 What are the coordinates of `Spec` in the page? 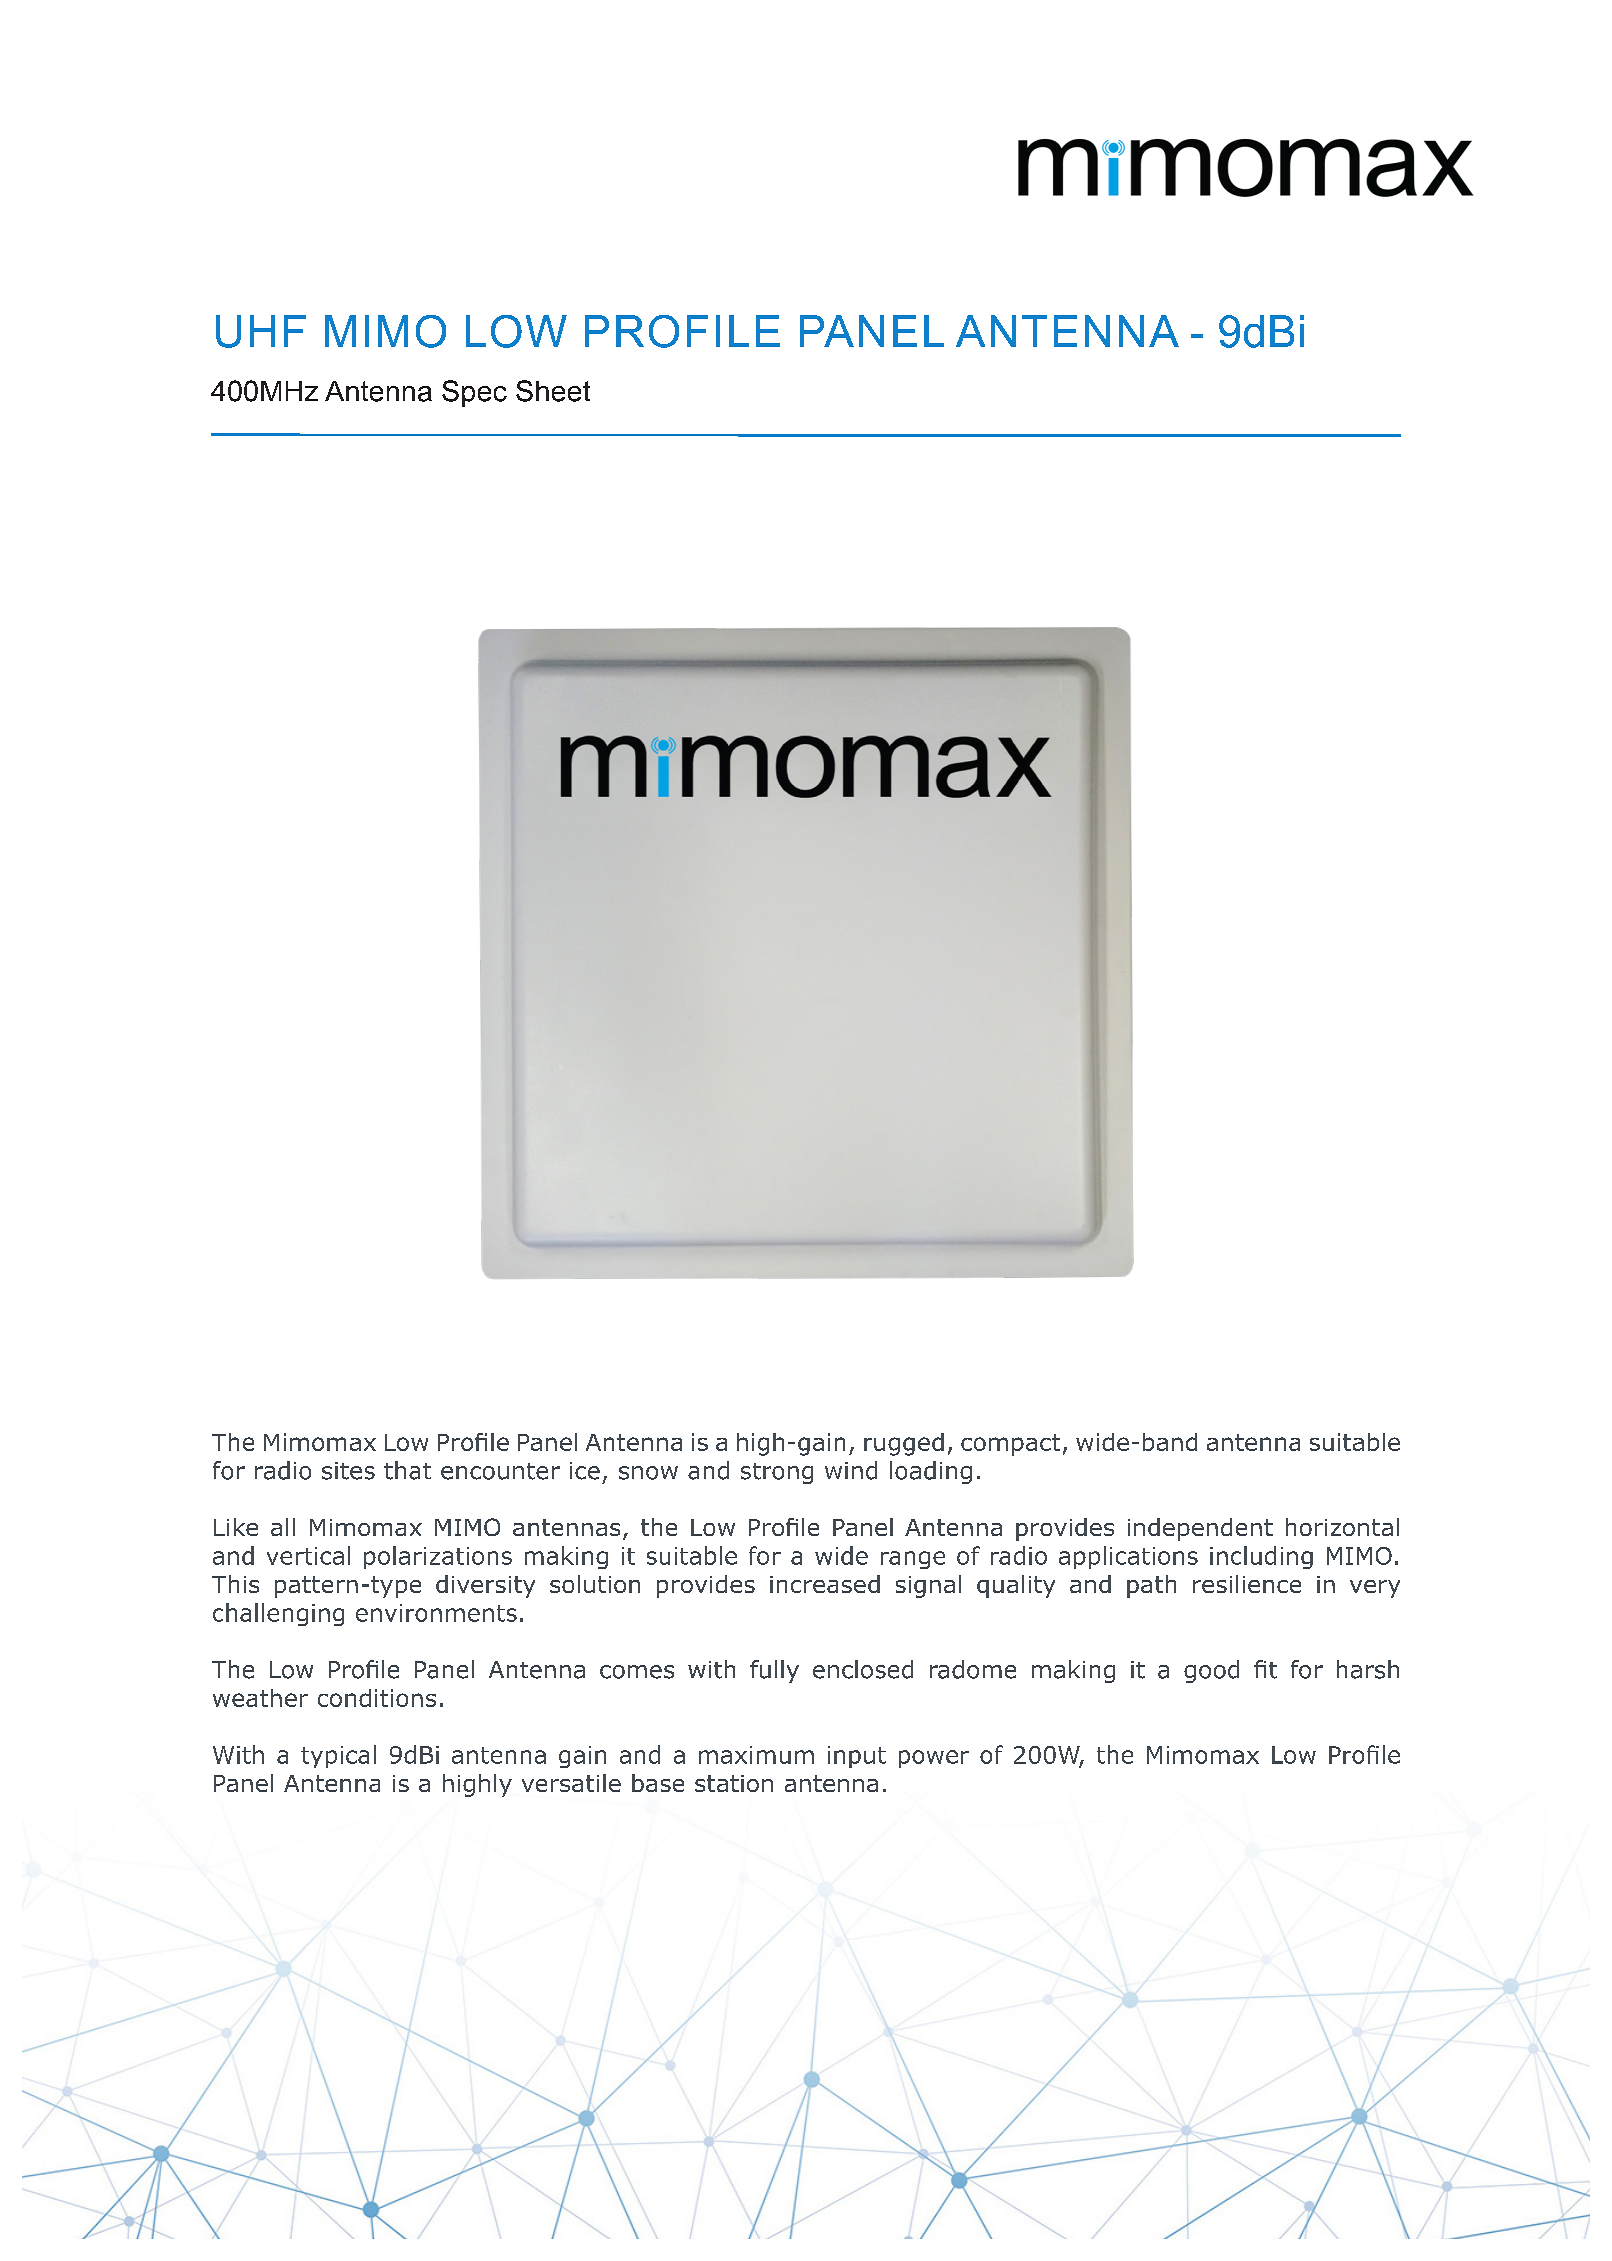 It's located at (474, 393).
